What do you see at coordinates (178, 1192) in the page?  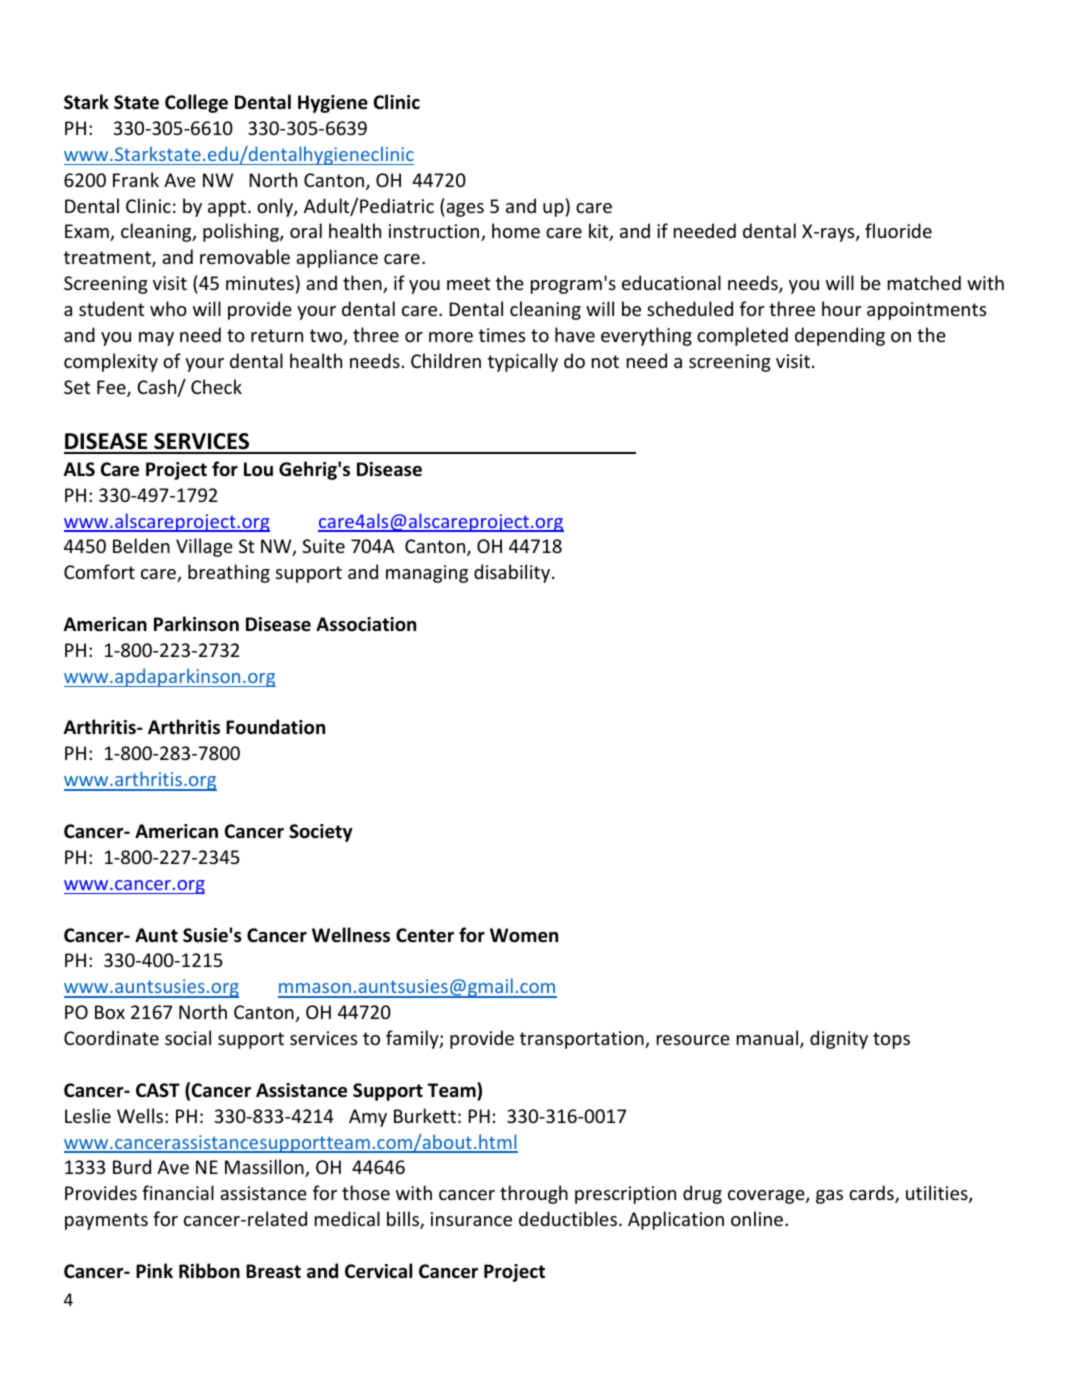 I see `financial` at bounding box center [178, 1192].
